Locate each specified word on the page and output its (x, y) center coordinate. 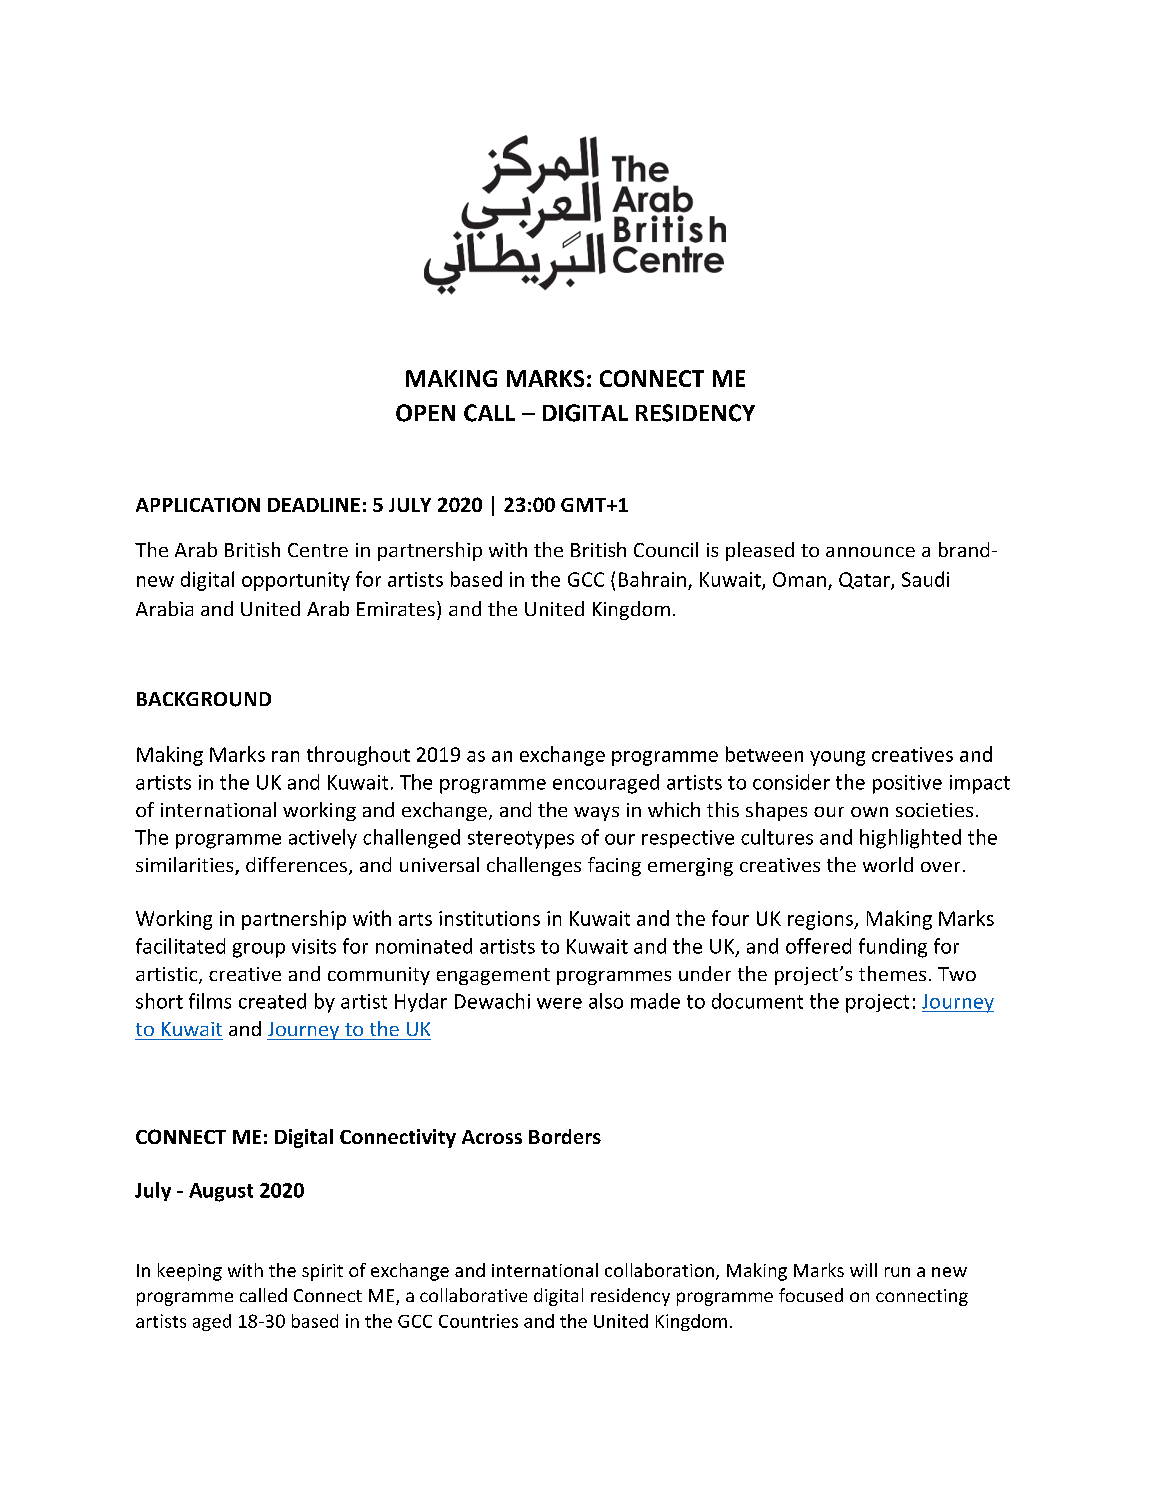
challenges (534, 866)
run (897, 1272)
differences (296, 864)
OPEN (425, 413)
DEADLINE (314, 505)
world (888, 864)
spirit (322, 1272)
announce (870, 552)
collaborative (473, 1295)
